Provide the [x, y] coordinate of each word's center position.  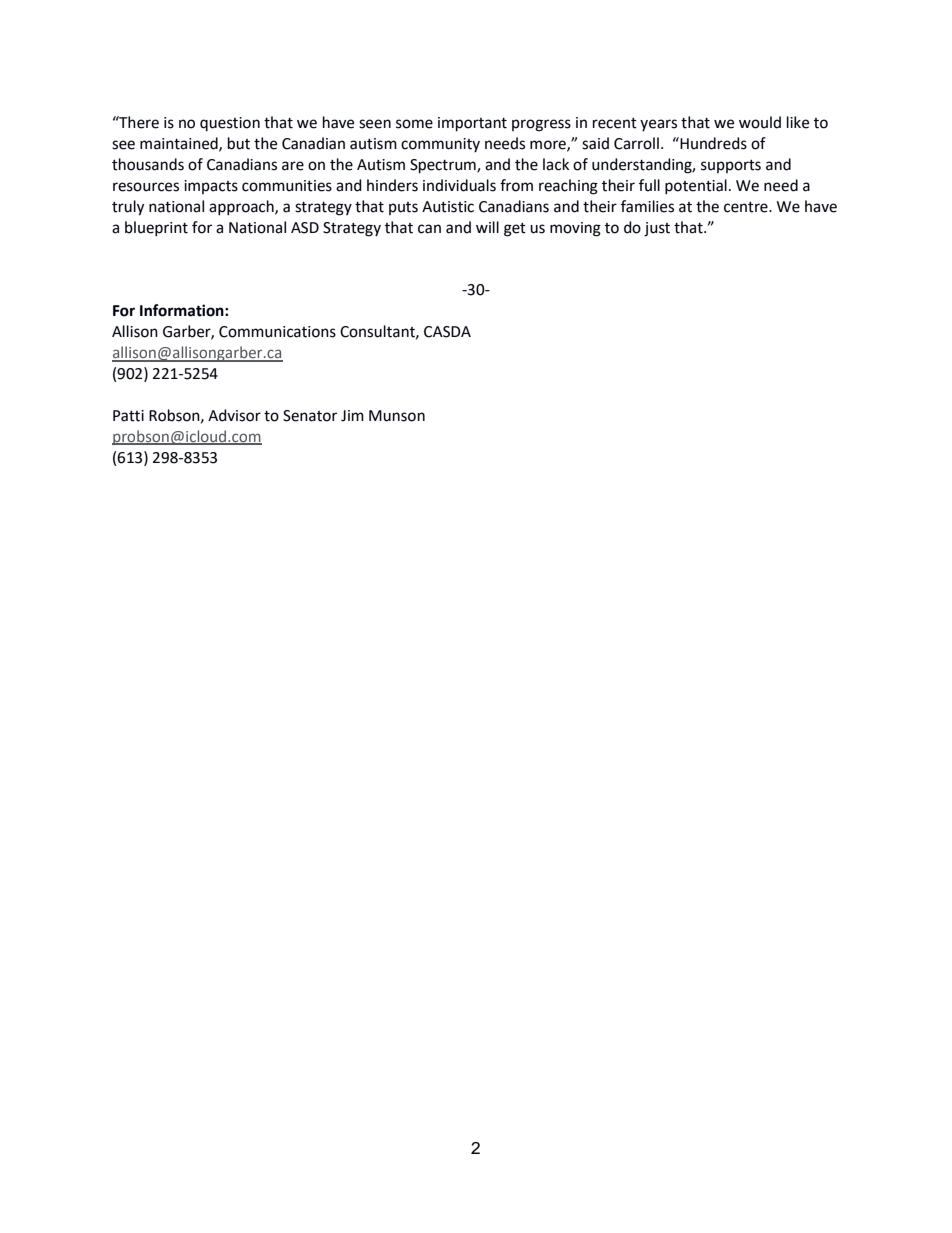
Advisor [234, 415]
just [657, 229]
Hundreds [712, 143]
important [472, 124]
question [230, 124]
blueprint [156, 229]
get [515, 230]
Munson [397, 416]
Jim [352, 416]
